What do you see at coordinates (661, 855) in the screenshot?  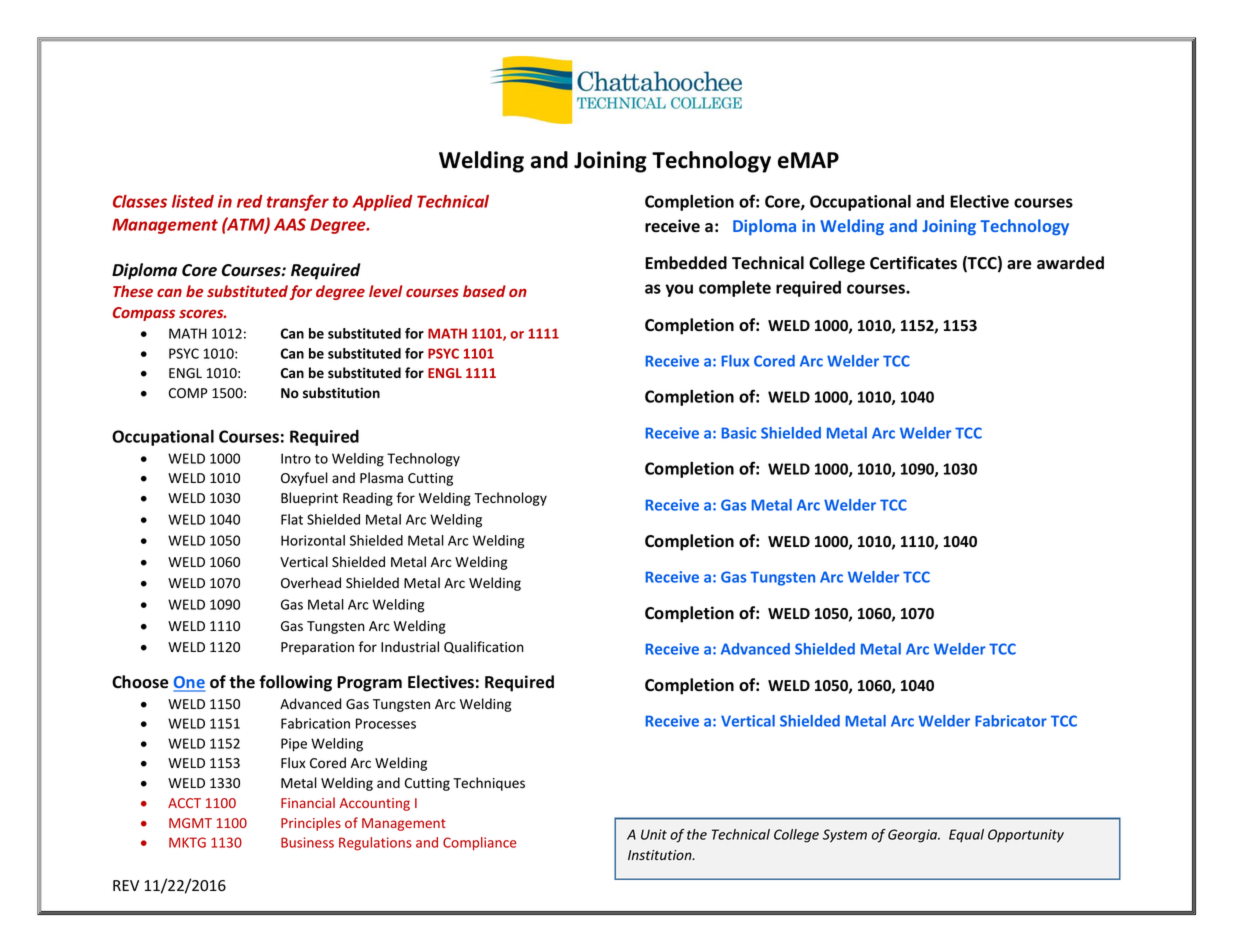 I see `Institution` at bounding box center [661, 855].
